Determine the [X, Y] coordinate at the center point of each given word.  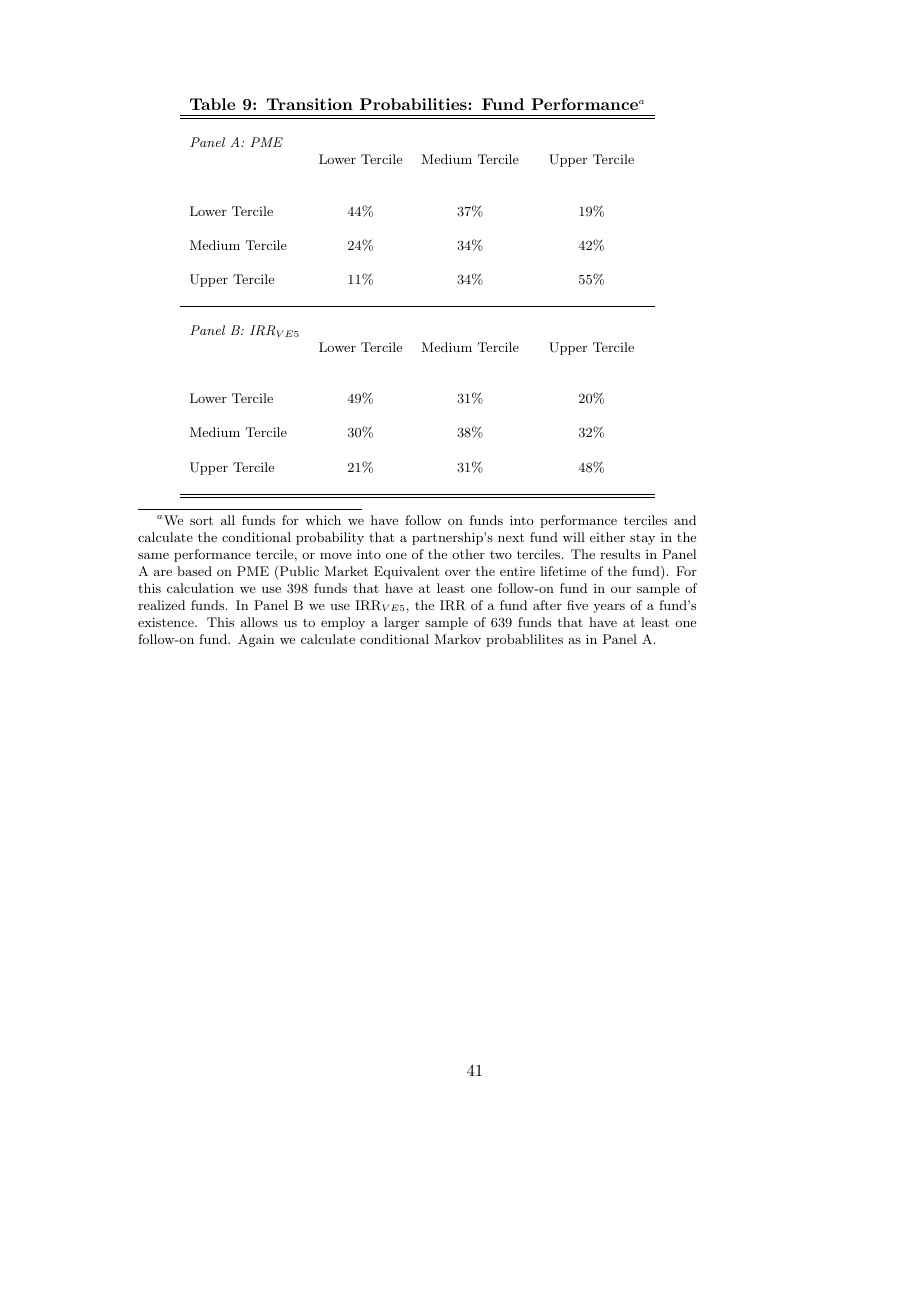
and [685, 520]
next [511, 537]
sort [201, 520]
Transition [310, 104]
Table [212, 104]
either [607, 537]
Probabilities [414, 104]
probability [330, 538]
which [323, 520]
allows [259, 622]
